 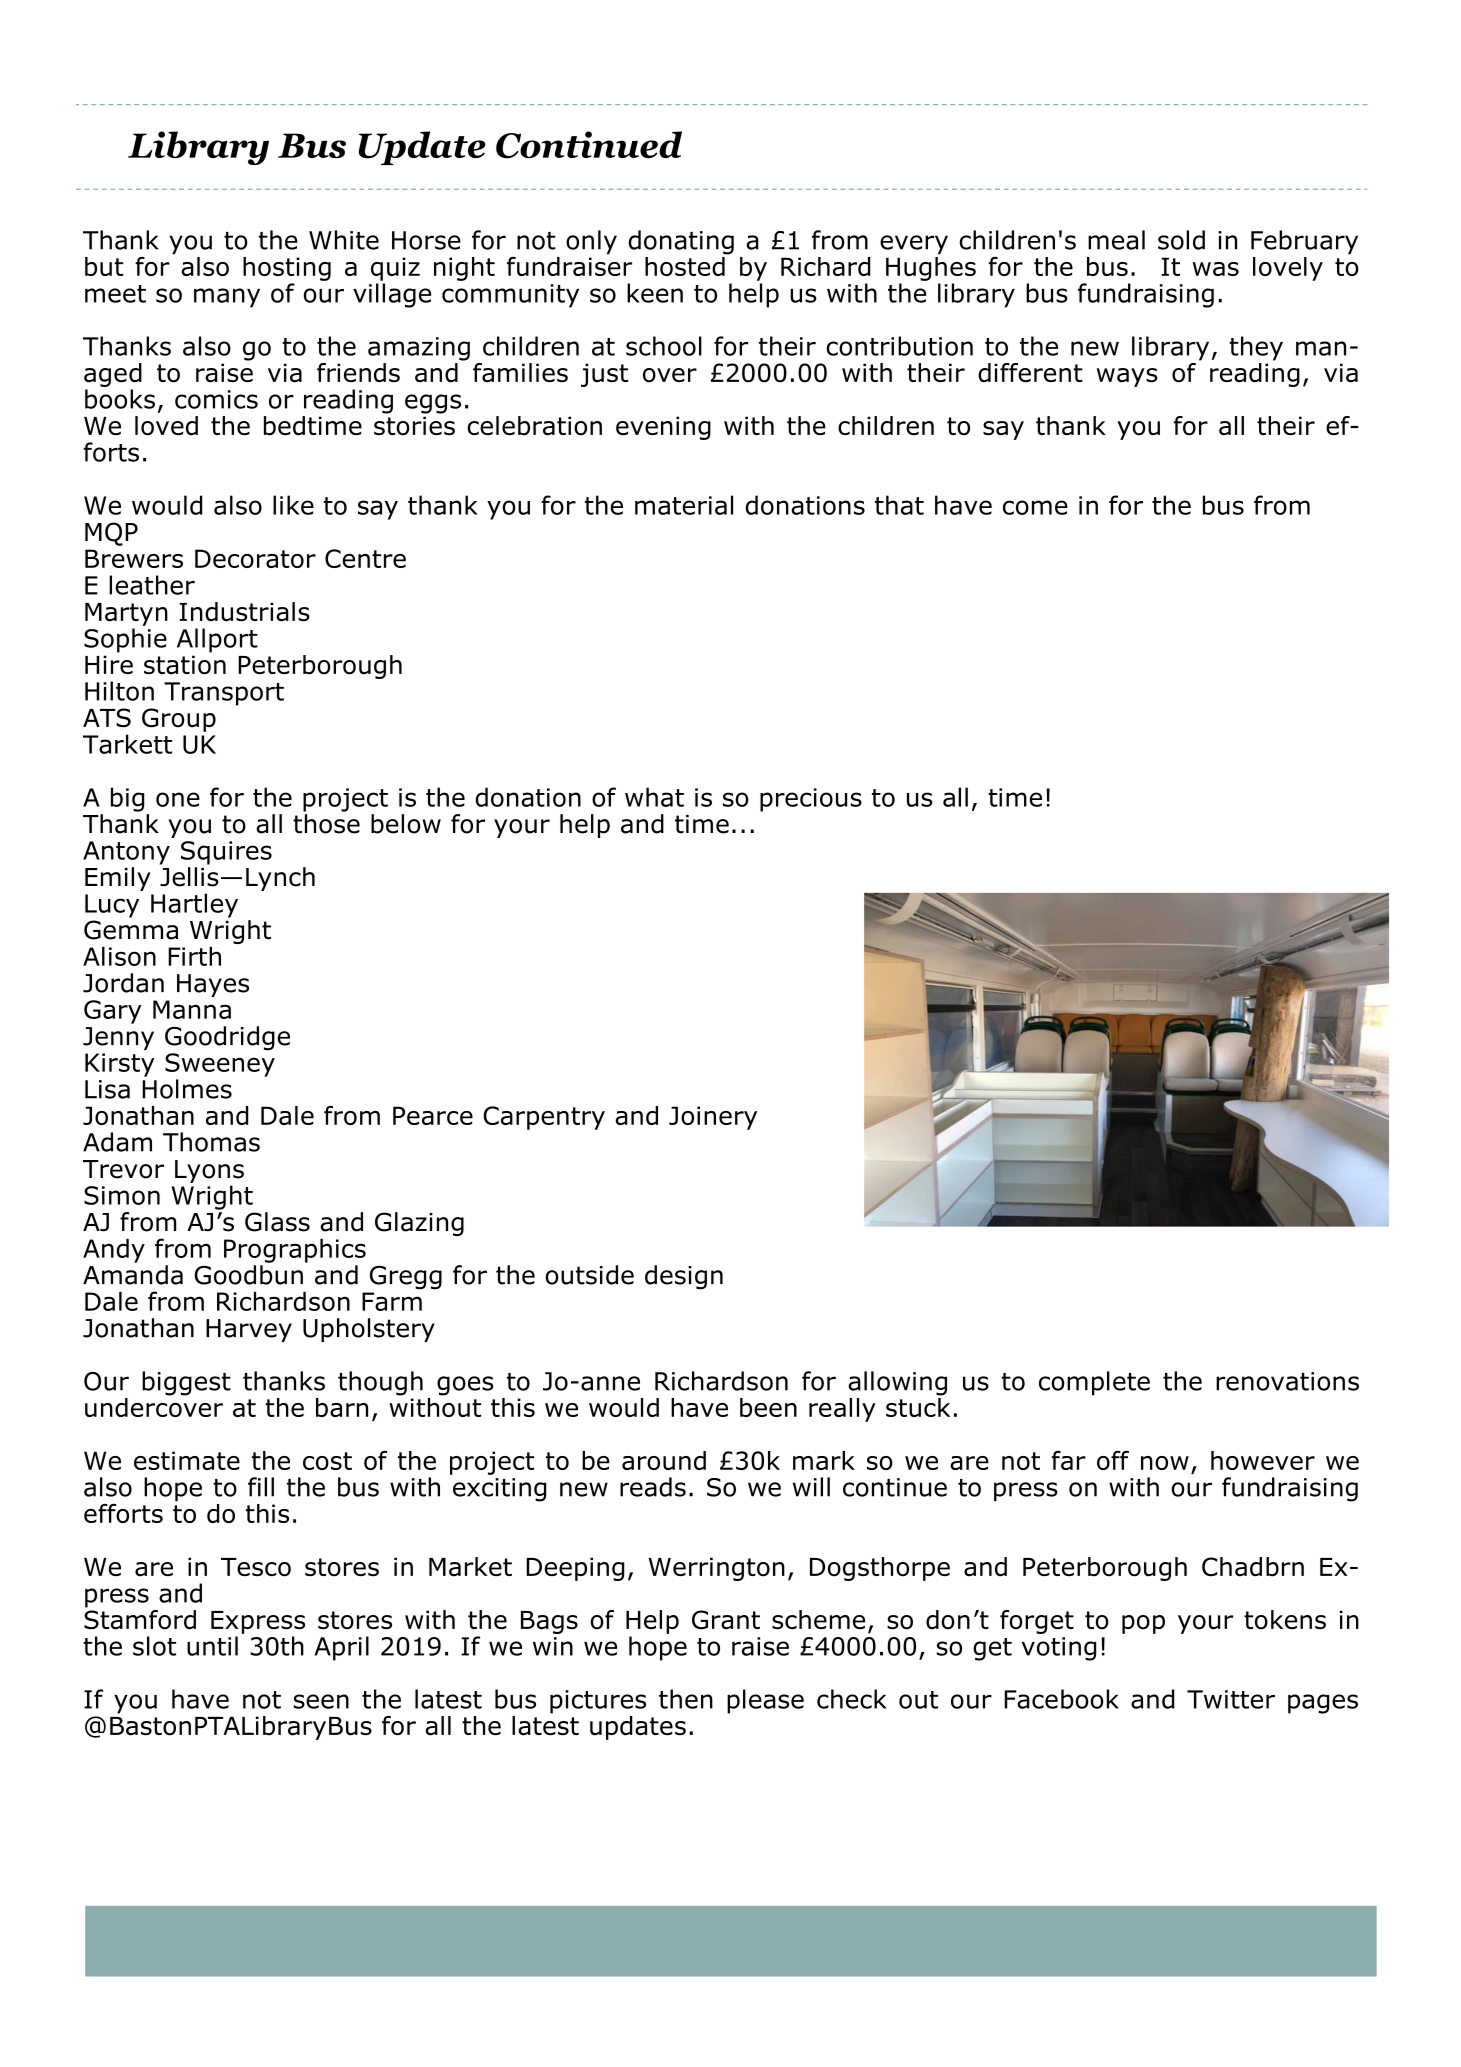 What do you see at coordinates (684, 1277) in the screenshot?
I see `design` at bounding box center [684, 1277].
